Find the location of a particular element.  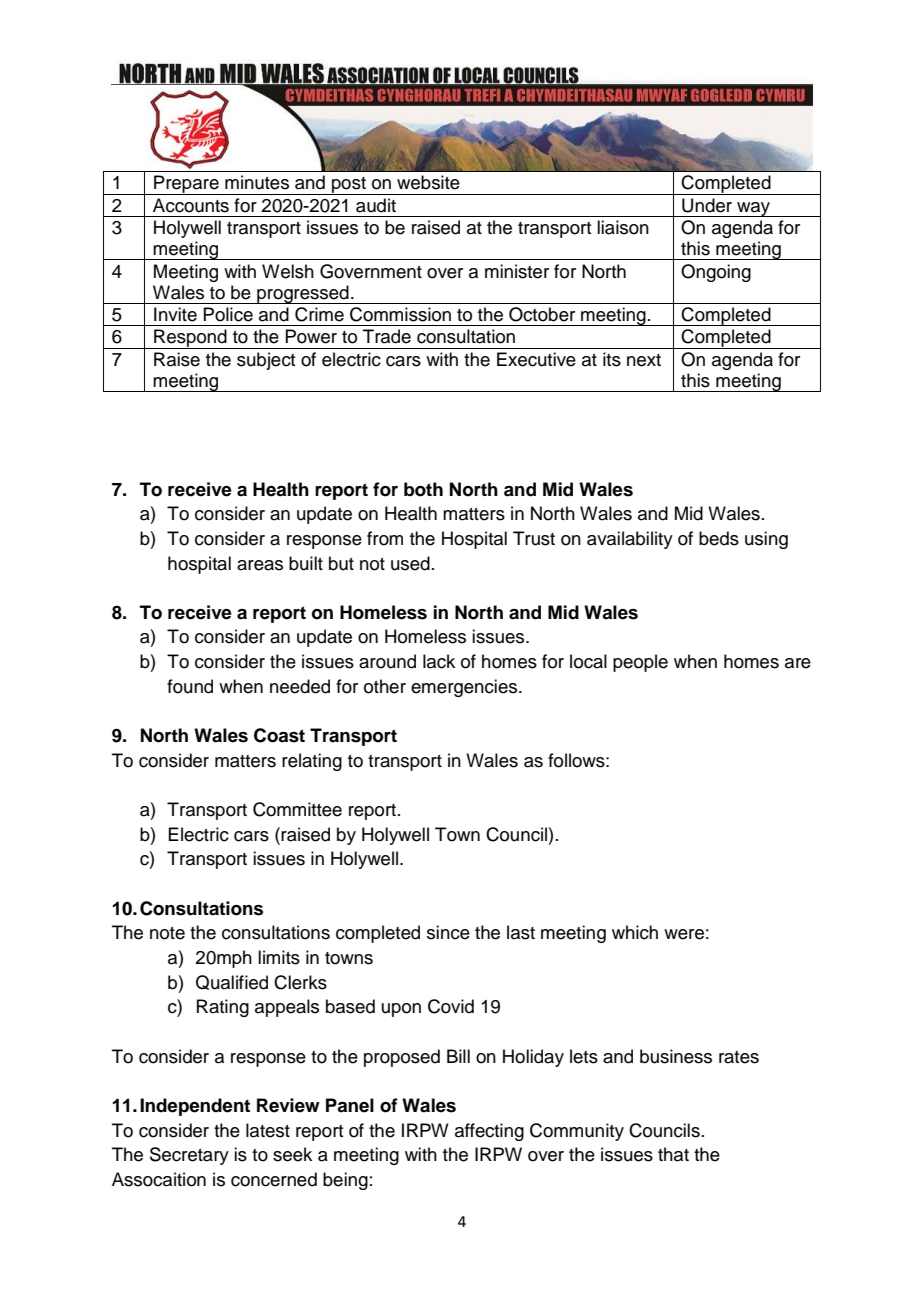

Under is located at coordinates (707, 205).
